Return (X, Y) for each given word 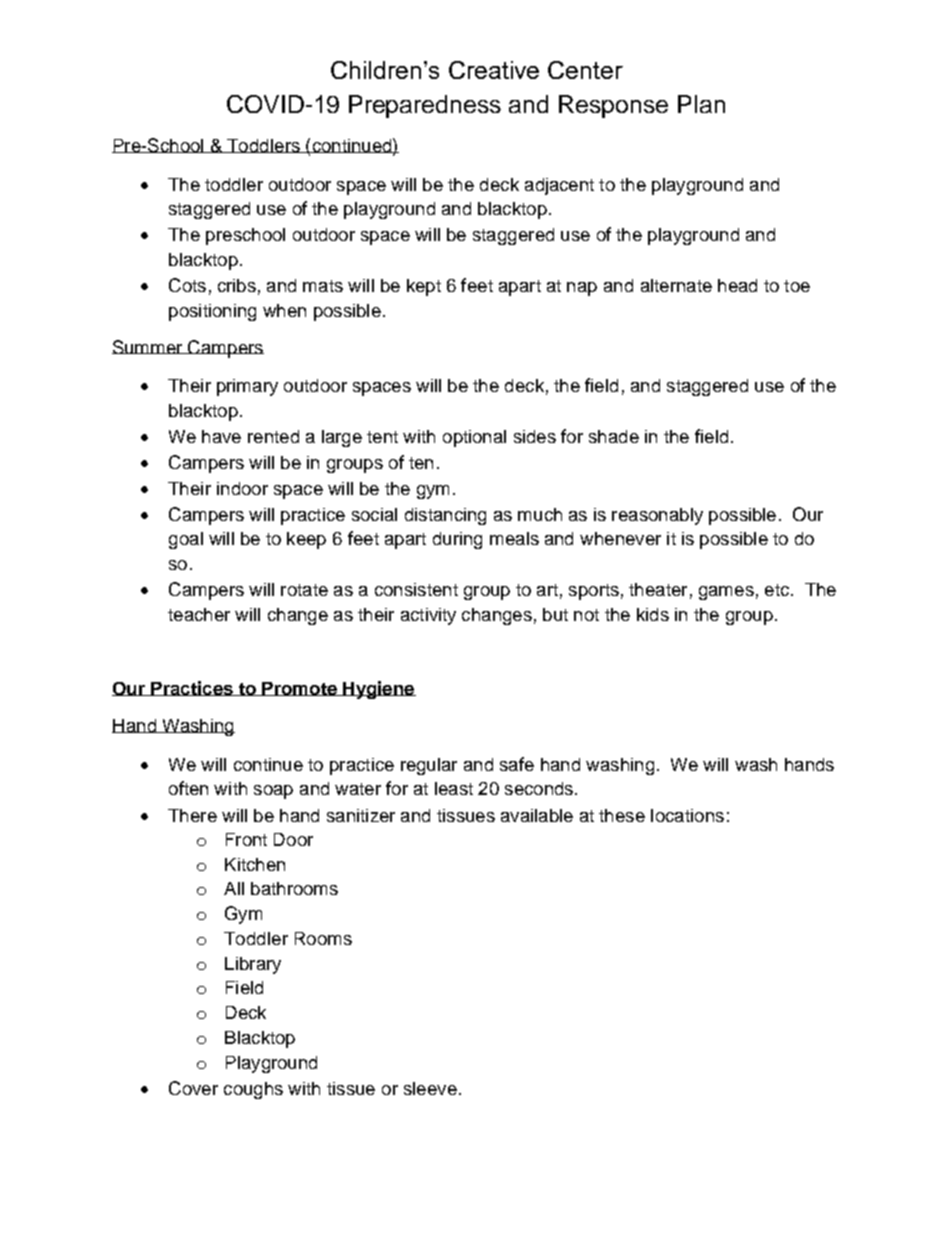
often (188, 788)
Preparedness (425, 106)
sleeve (430, 1088)
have (221, 436)
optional (474, 438)
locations (687, 815)
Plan (701, 104)
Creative (494, 70)
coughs (253, 1090)
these (622, 815)
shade (614, 436)
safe (517, 764)
